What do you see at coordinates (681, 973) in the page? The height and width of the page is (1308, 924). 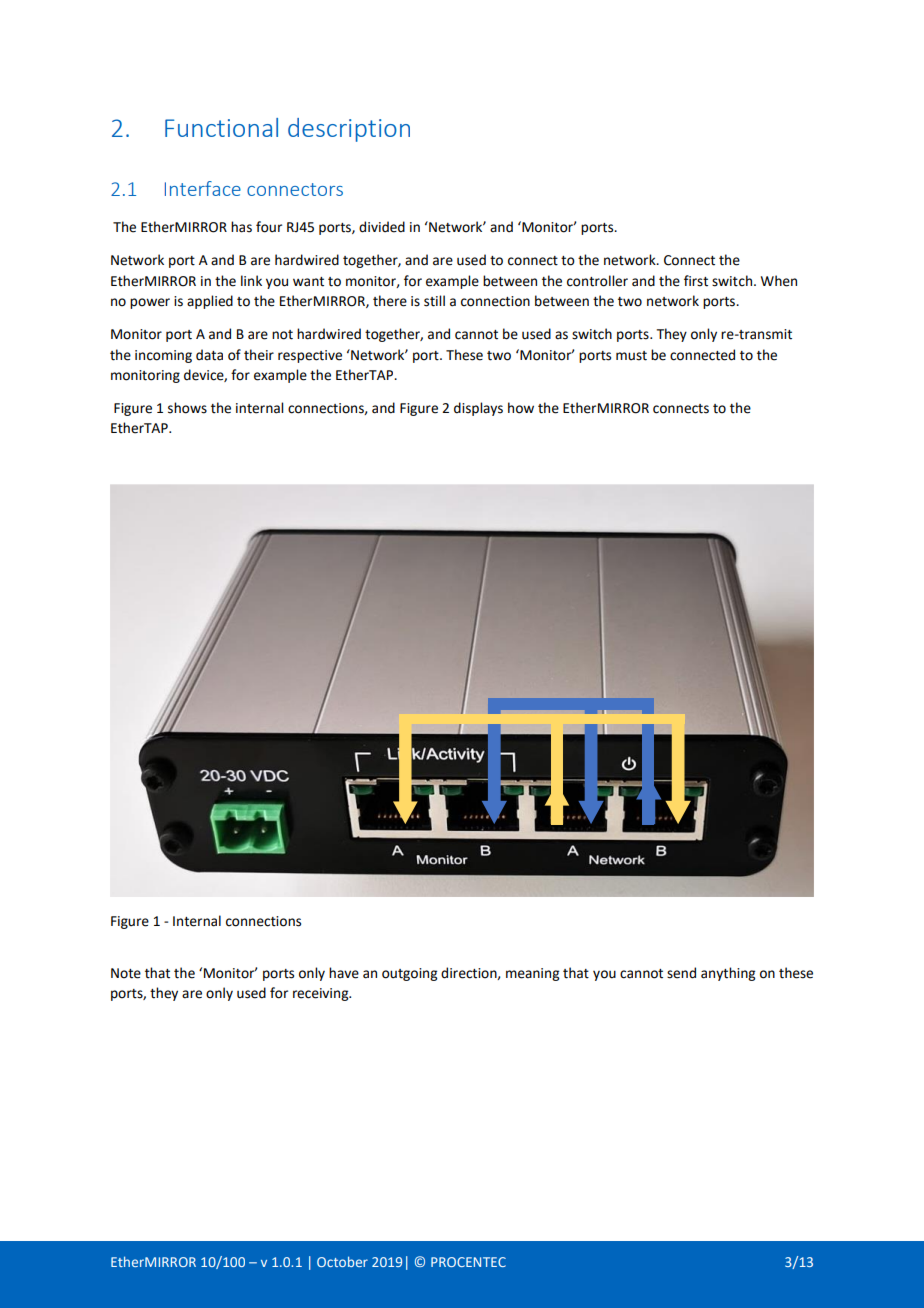 I see `send` at bounding box center [681, 973].
